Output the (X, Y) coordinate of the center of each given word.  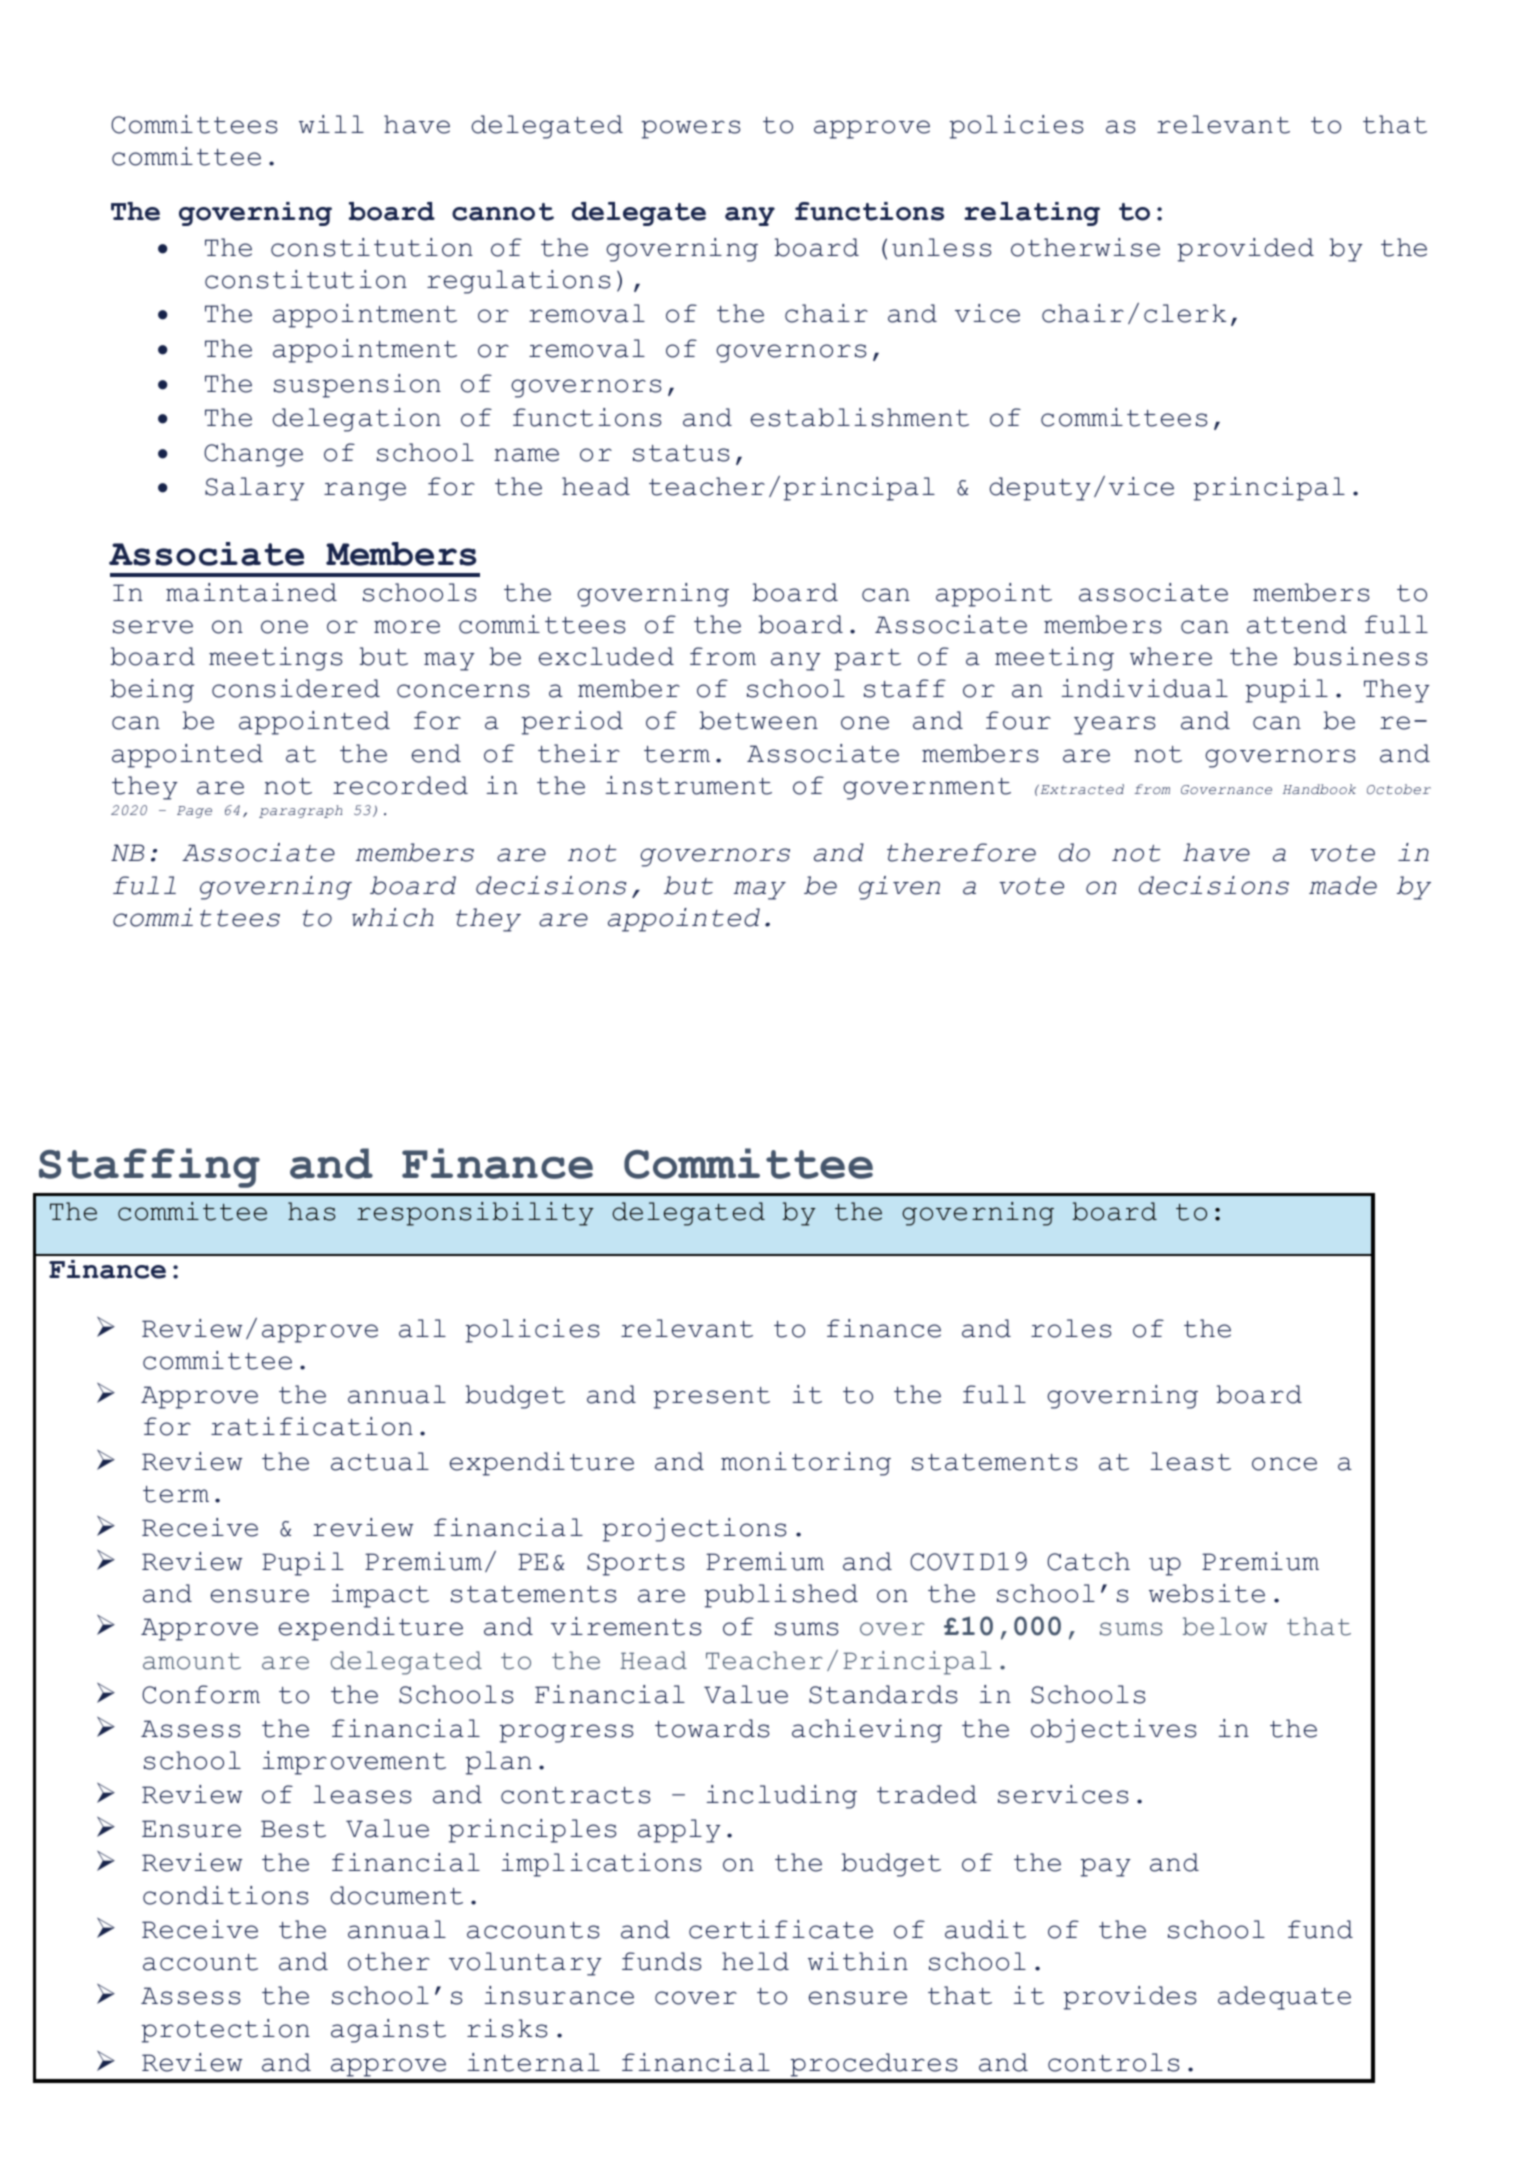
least (1190, 1461)
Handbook (1319, 789)
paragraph (300, 811)
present (711, 1398)
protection (225, 2031)
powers (690, 129)
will (331, 124)
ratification (312, 1426)
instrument (688, 785)
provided (1245, 250)
